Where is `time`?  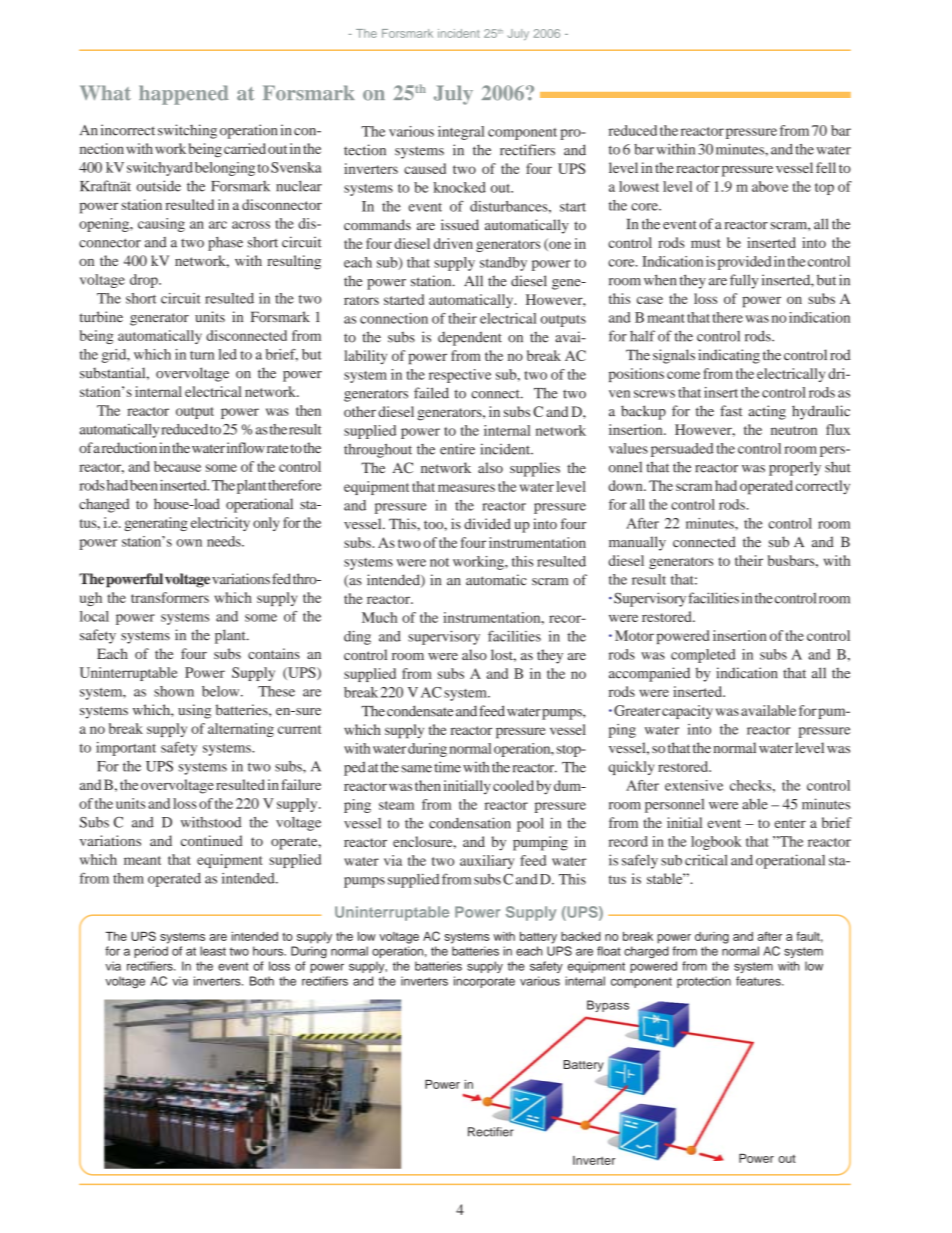
time is located at coordinates (447, 767).
